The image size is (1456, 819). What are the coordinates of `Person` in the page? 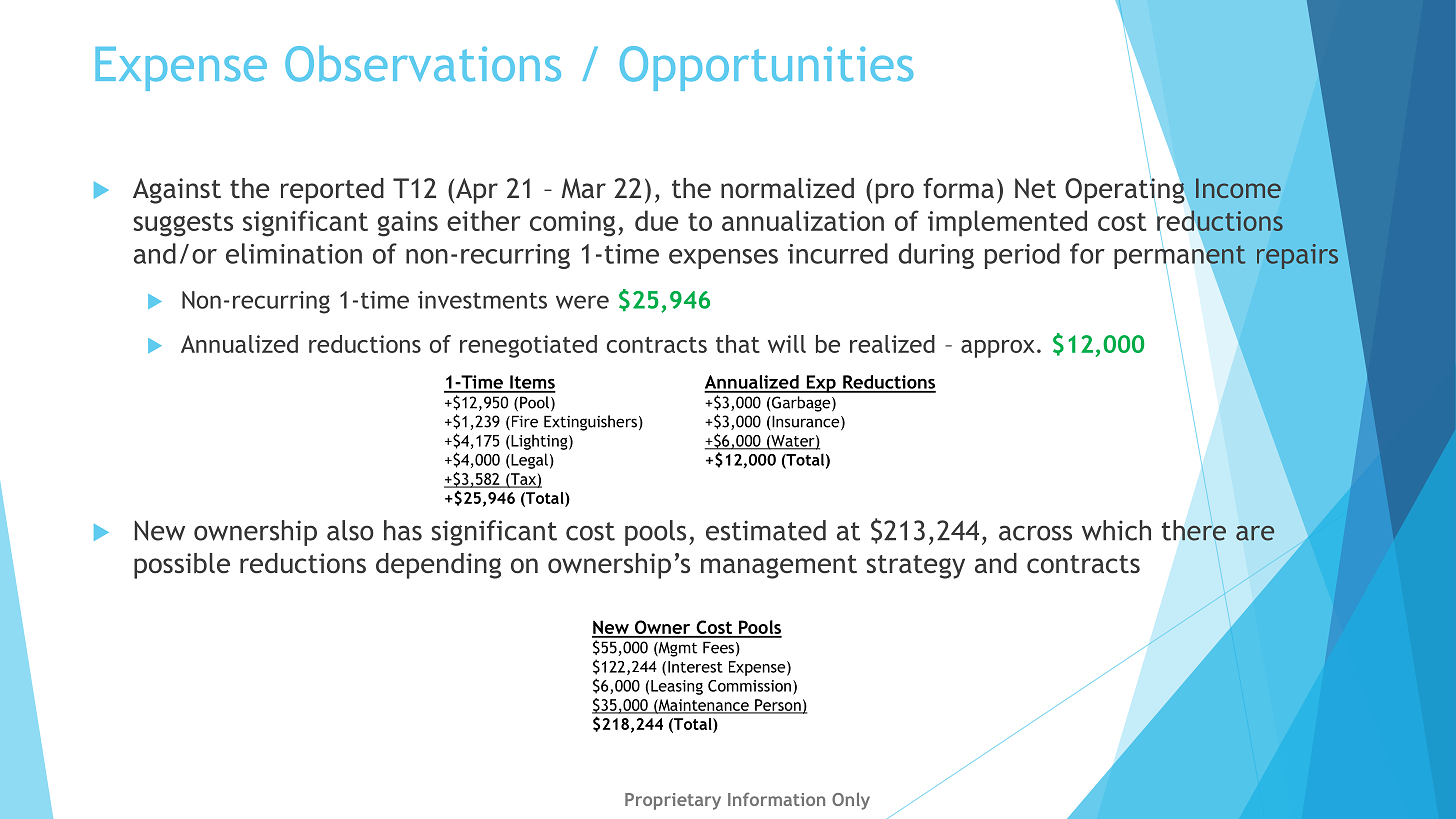 It's located at (778, 706).
